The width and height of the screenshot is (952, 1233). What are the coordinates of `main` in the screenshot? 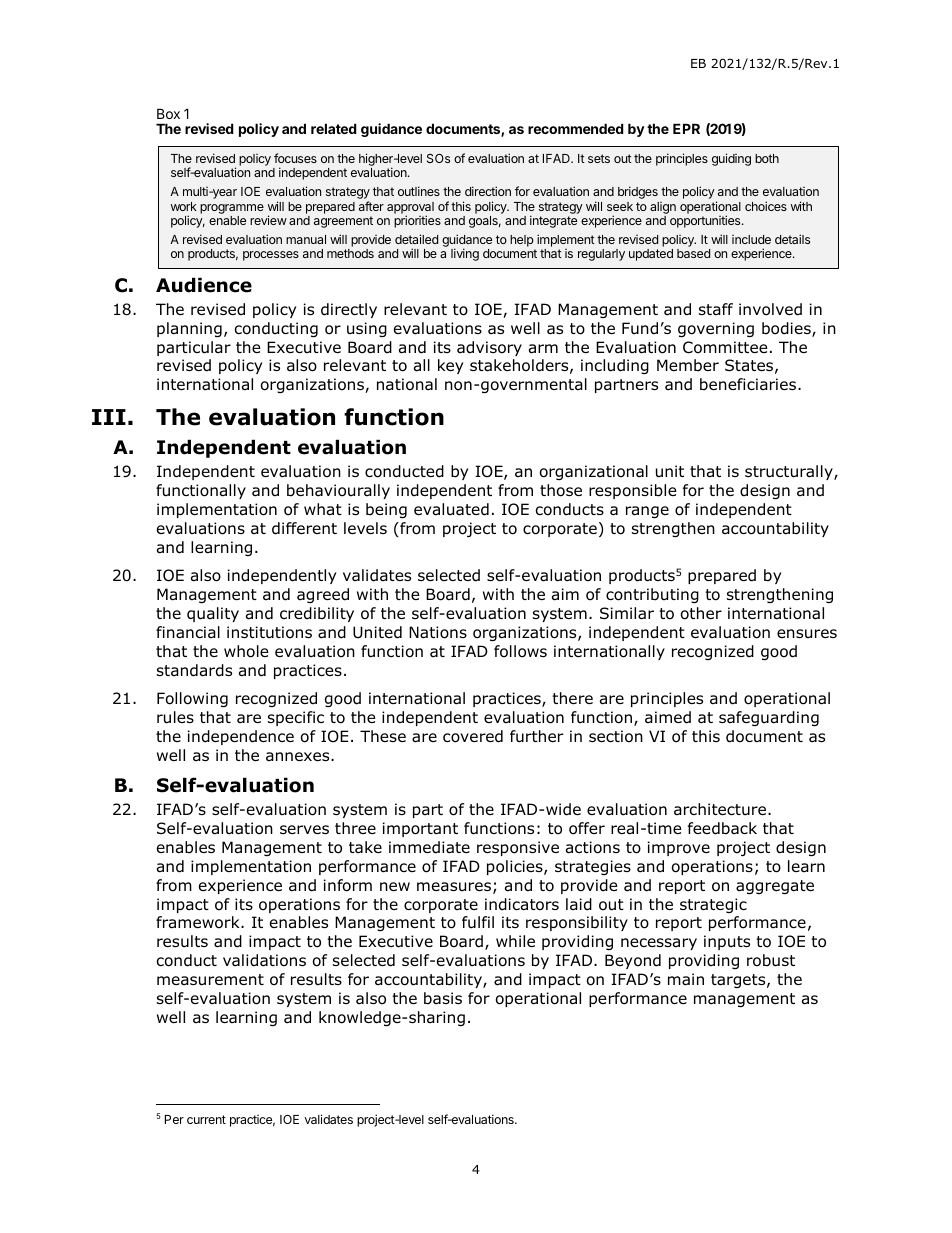 It's located at (686, 979).
